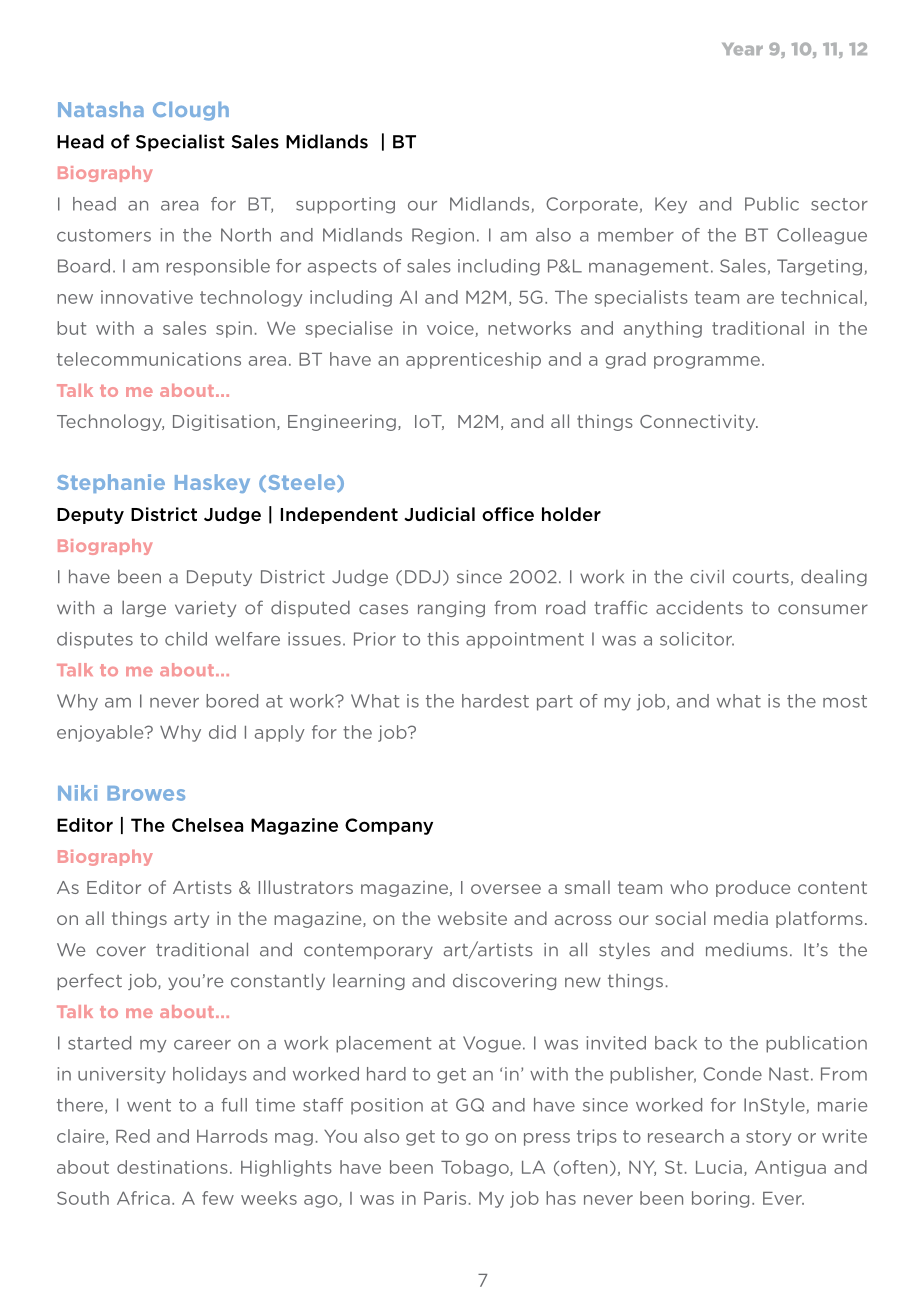 The width and height of the screenshot is (924, 1308). I want to click on Tobago, so click(476, 1168).
